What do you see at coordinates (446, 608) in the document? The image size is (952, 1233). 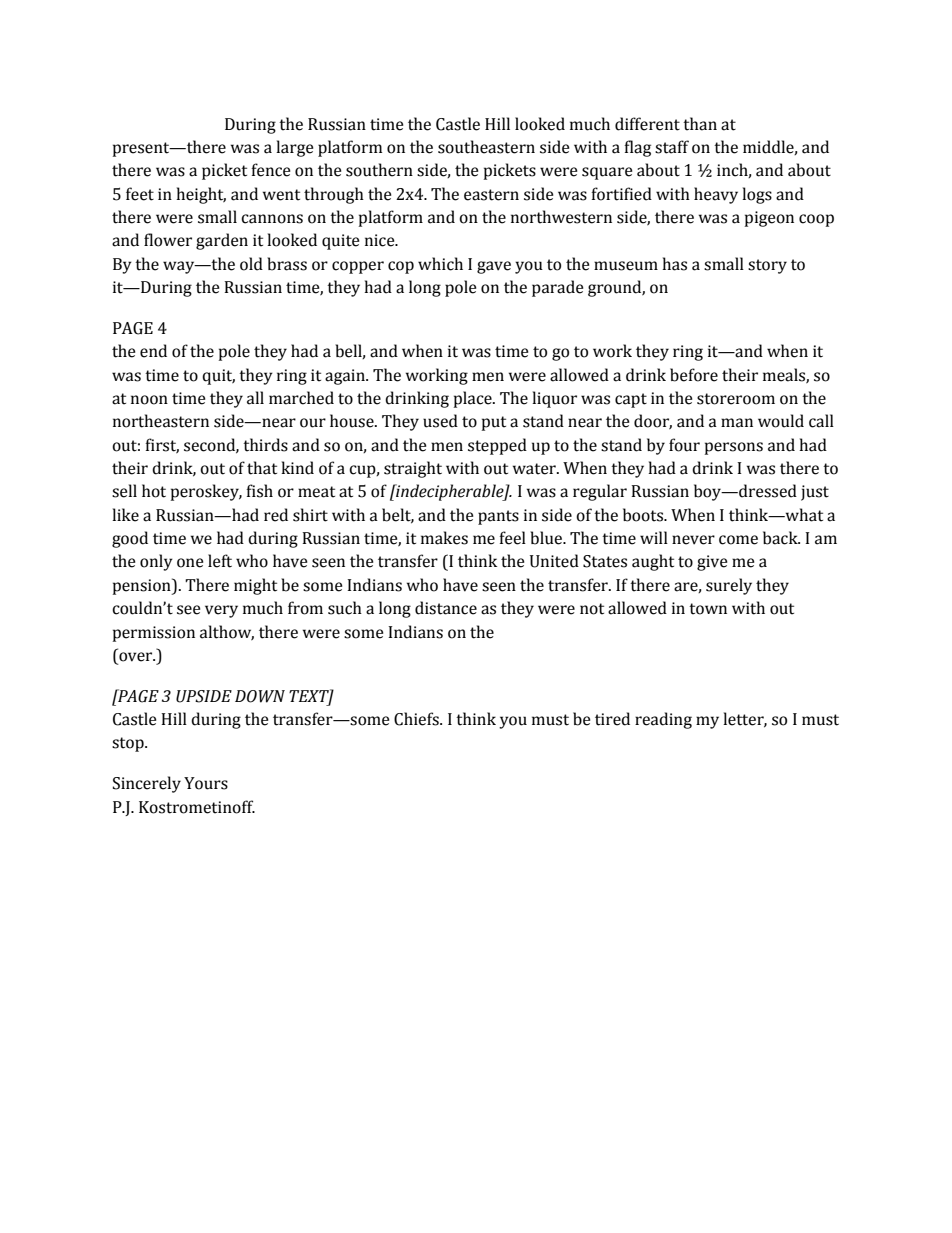 I see `distance` at bounding box center [446, 608].
